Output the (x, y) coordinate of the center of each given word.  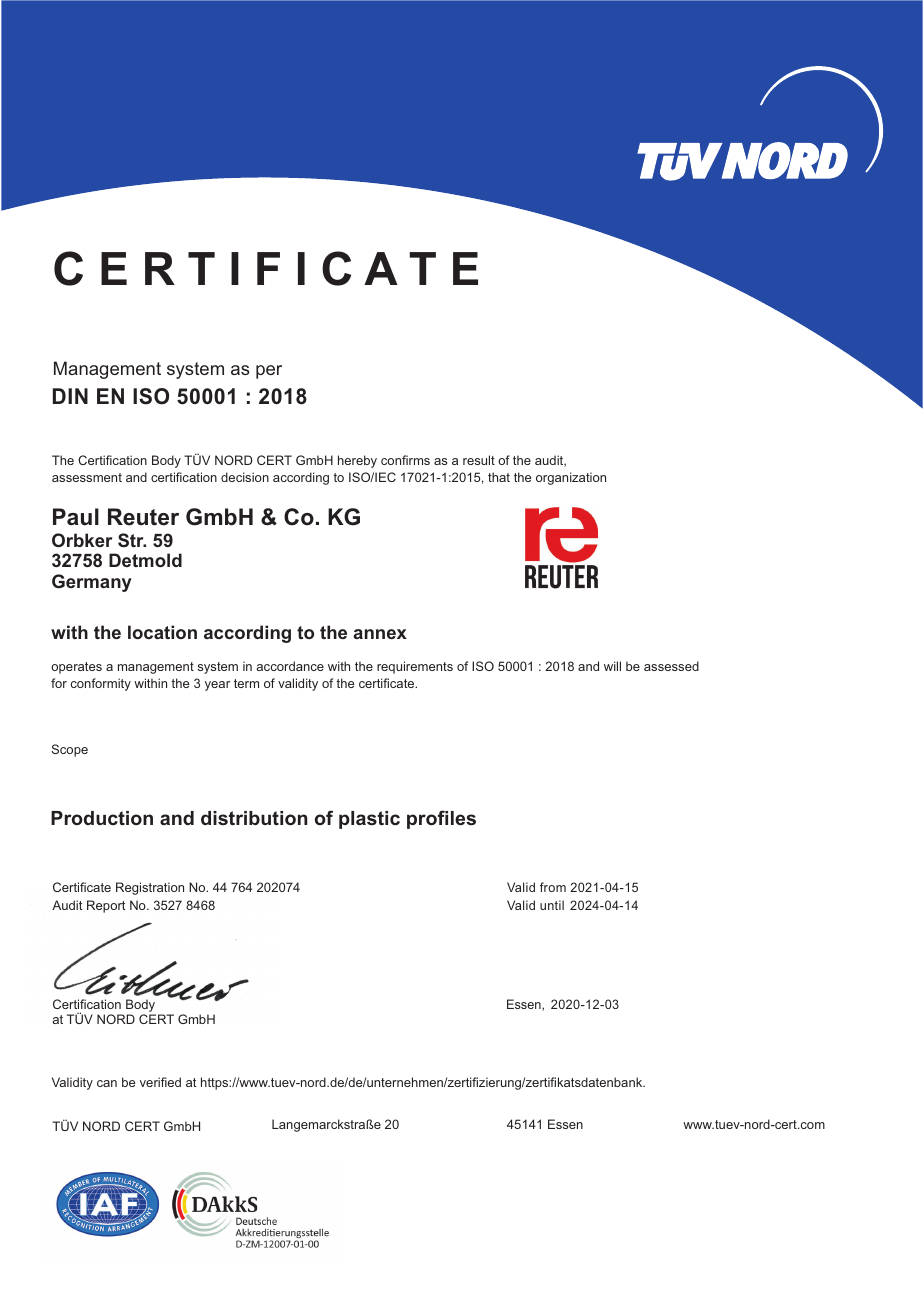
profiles (441, 819)
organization (571, 478)
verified (160, 1082)
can (107, 1083)
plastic (369, 820)
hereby (357, 461)
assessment (87, 477)
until (552, 905)
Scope (69, 750)
